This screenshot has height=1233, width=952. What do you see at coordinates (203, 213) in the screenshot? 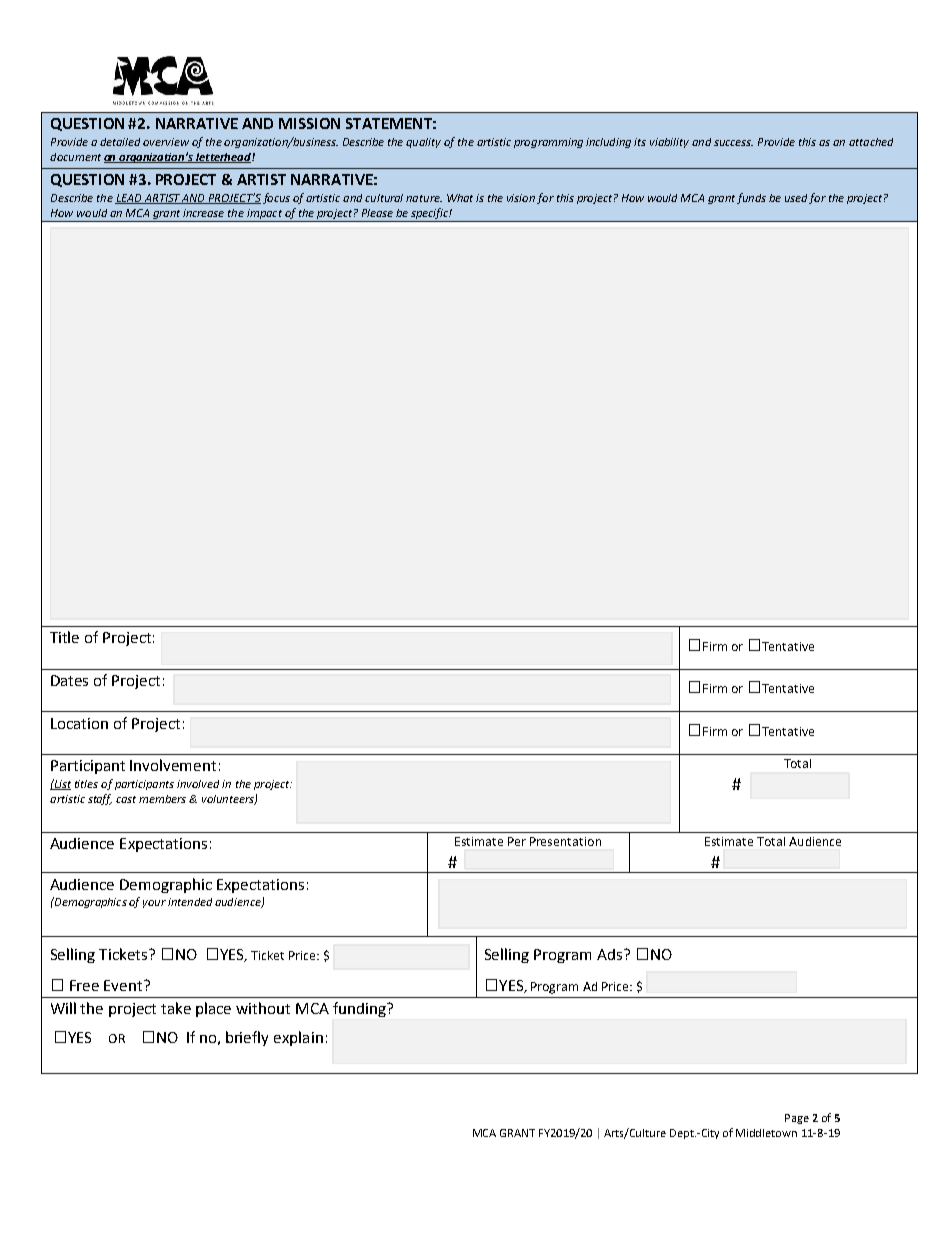
I see `increase` at bounding box center [203, 213].
